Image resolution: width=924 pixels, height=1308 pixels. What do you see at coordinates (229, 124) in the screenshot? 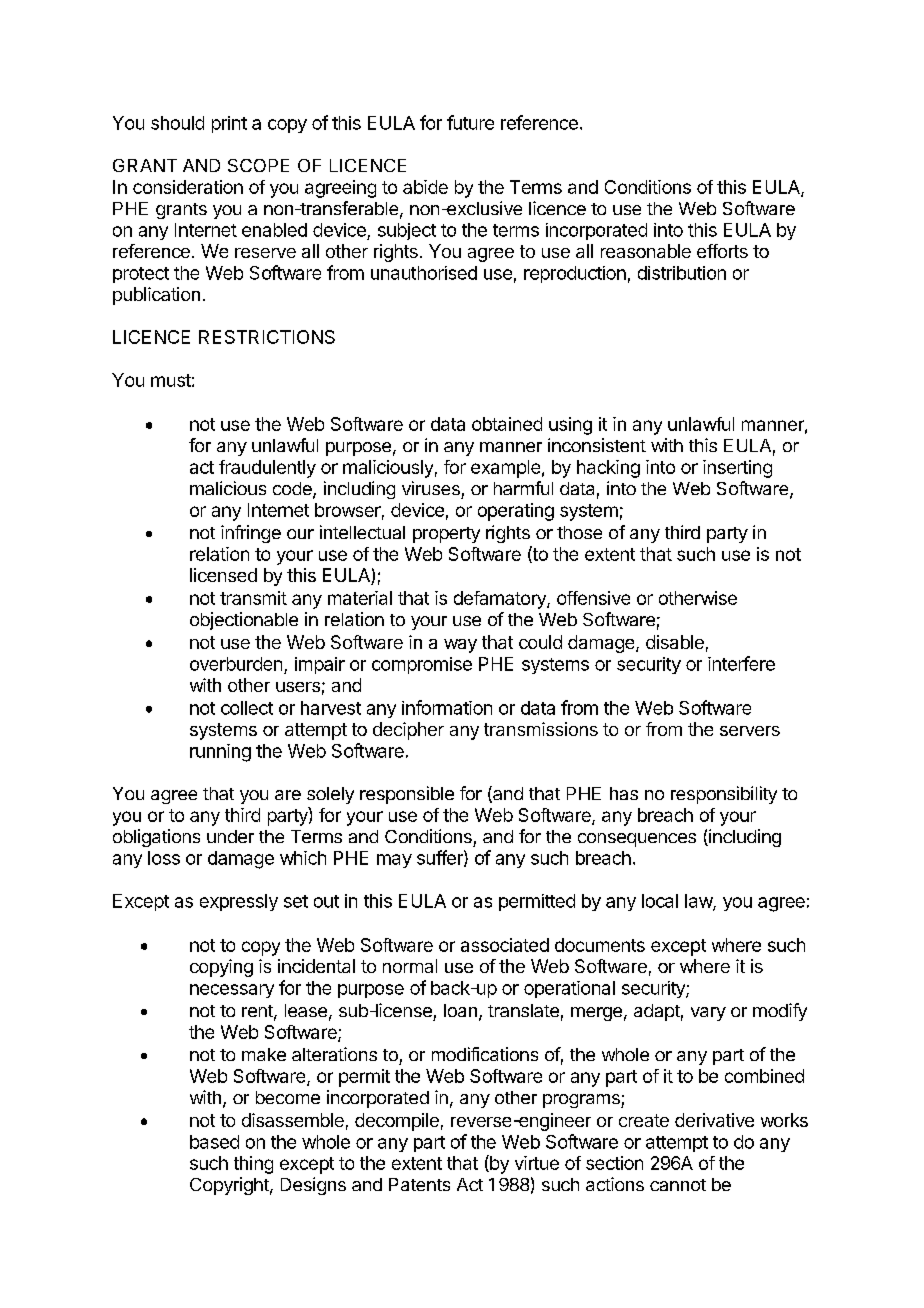
I see `print` at bounding box center [229, 124].
